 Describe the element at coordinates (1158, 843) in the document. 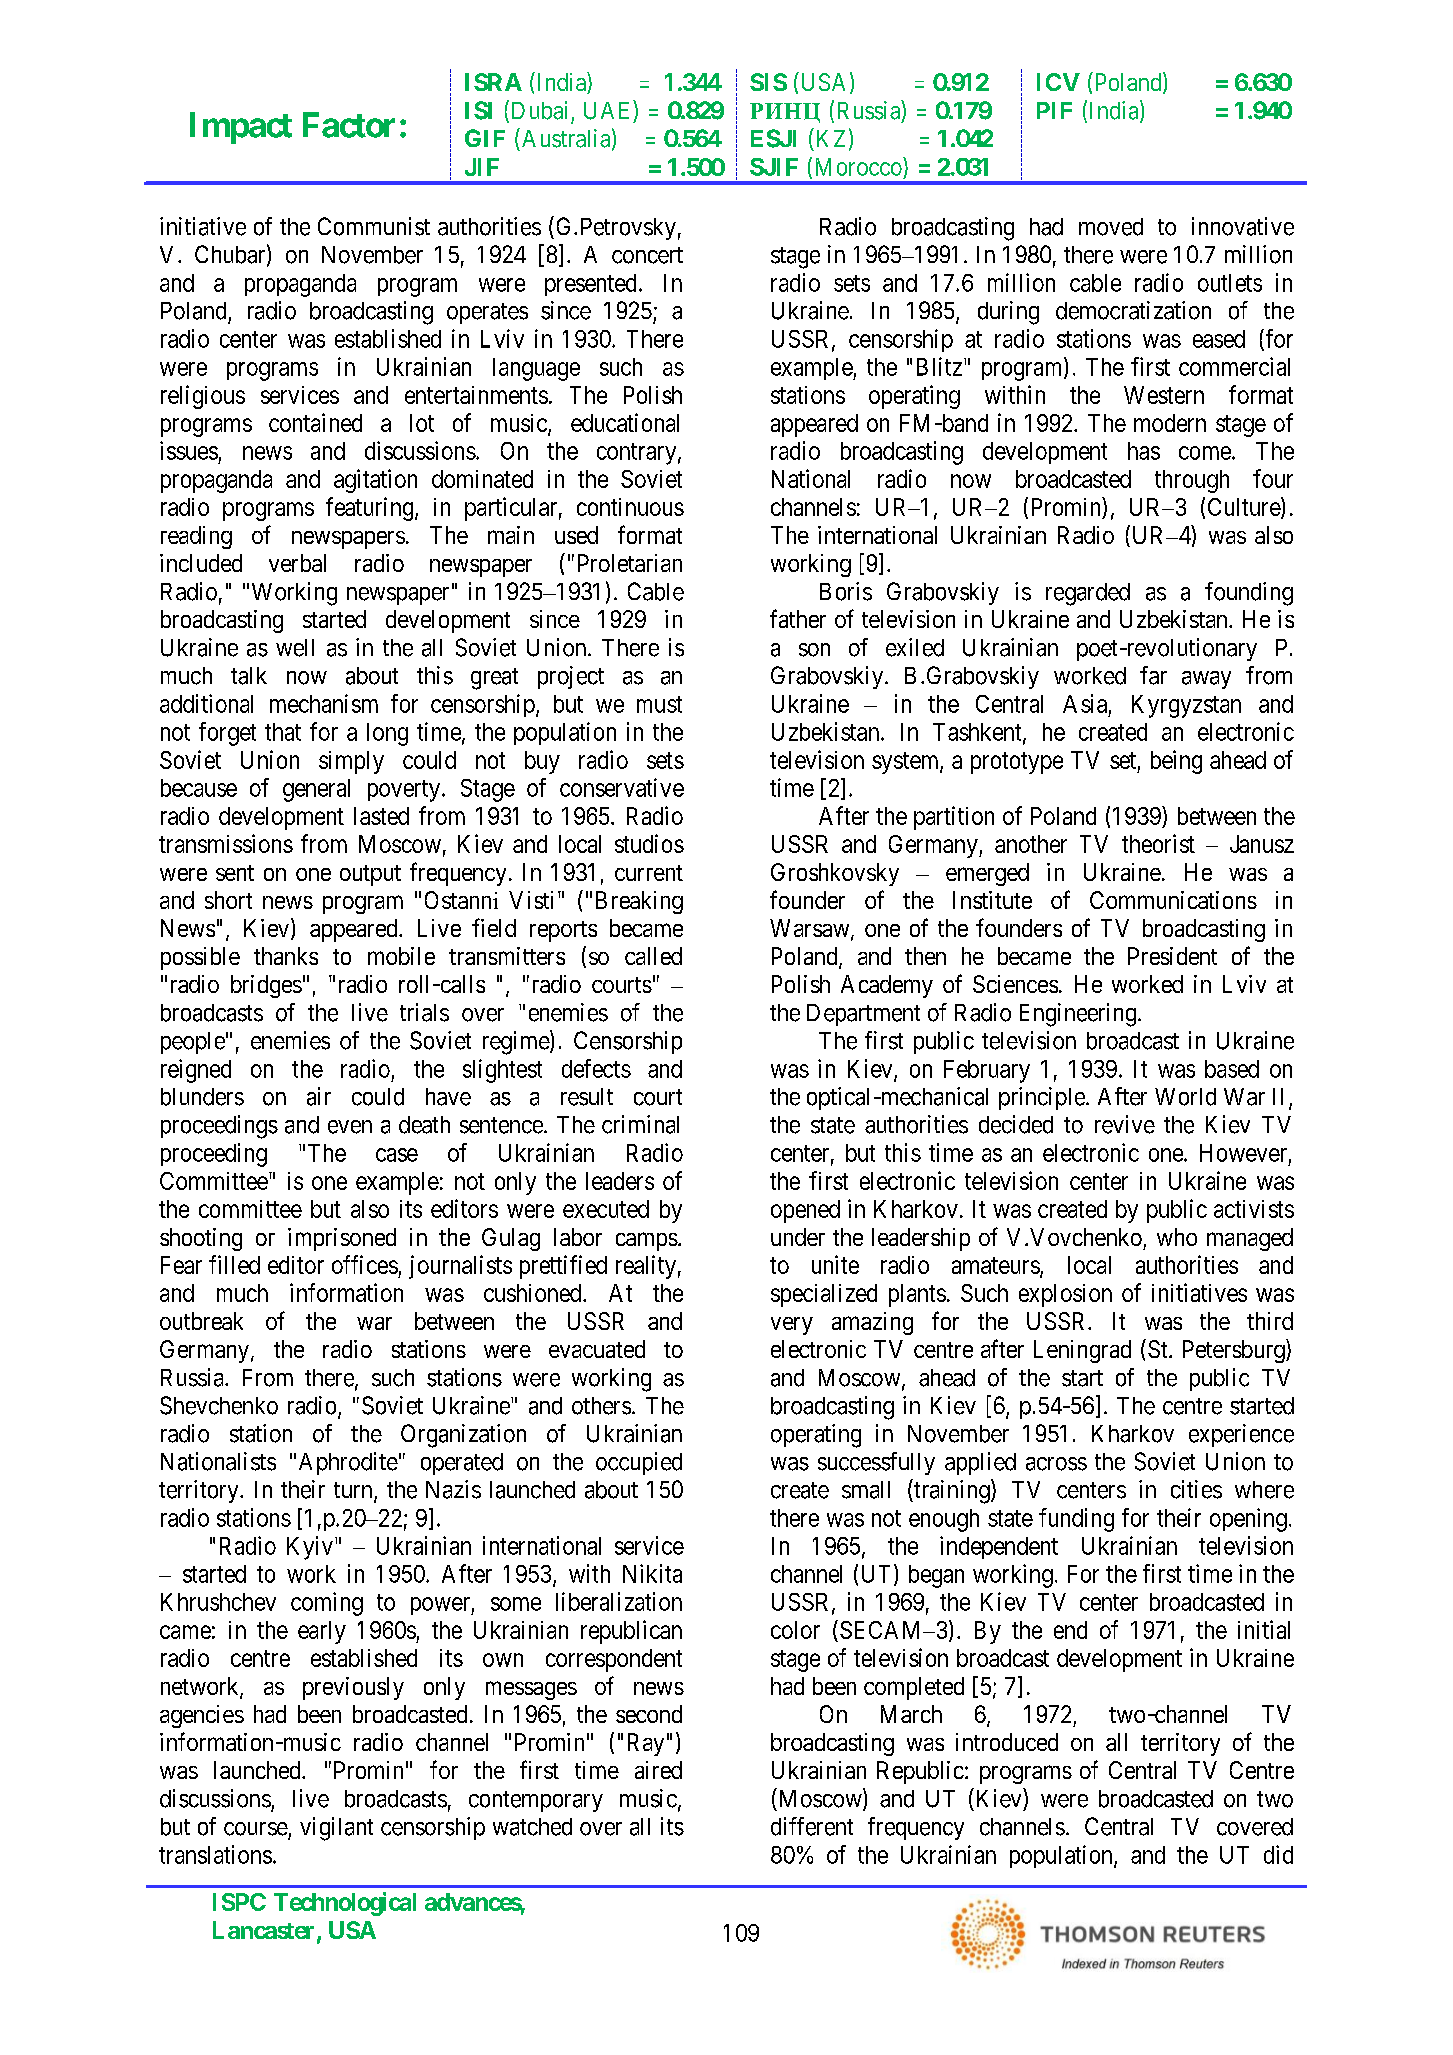

I see `theorist` at that location.
